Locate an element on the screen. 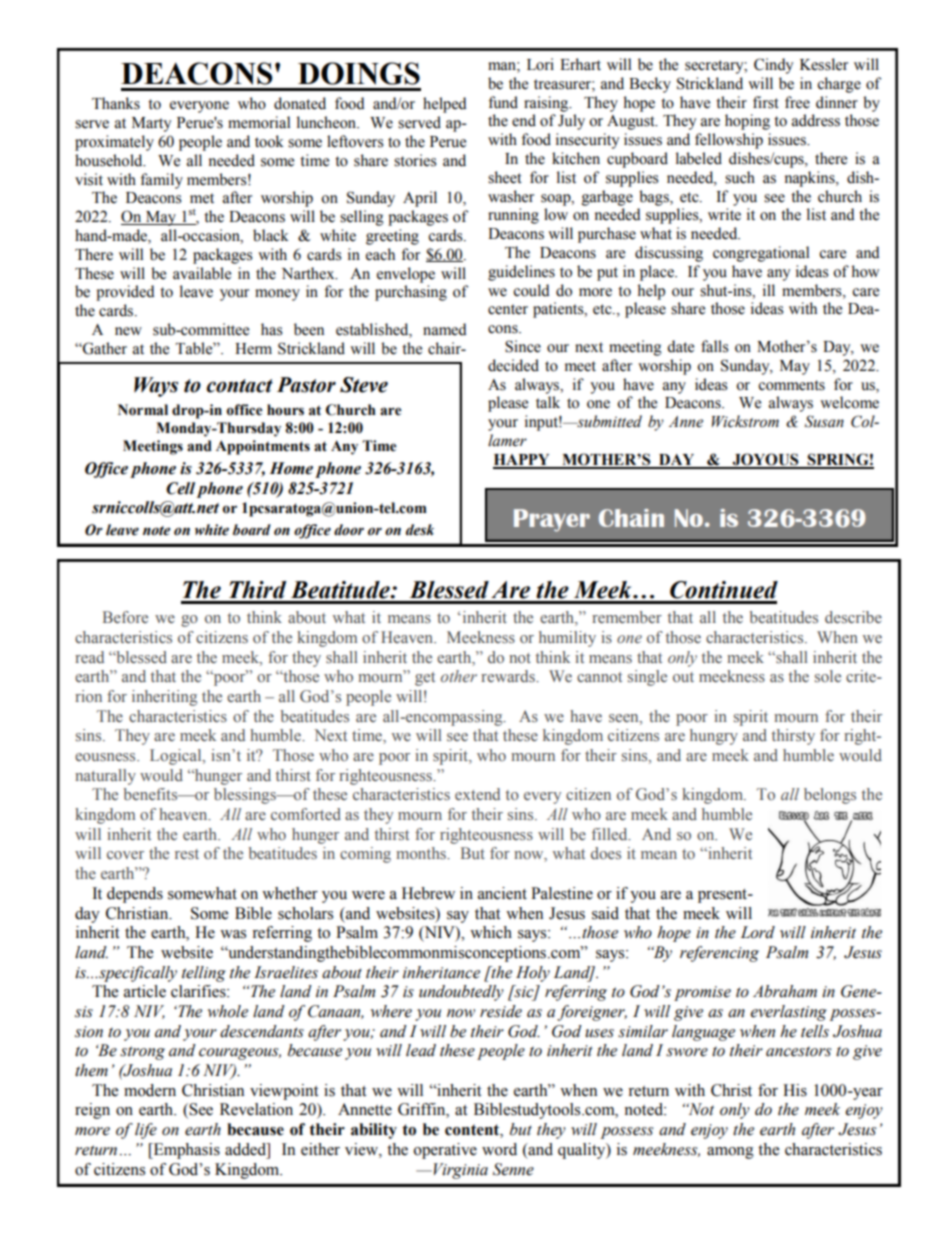  Before is located at coordinates (125, 617).
